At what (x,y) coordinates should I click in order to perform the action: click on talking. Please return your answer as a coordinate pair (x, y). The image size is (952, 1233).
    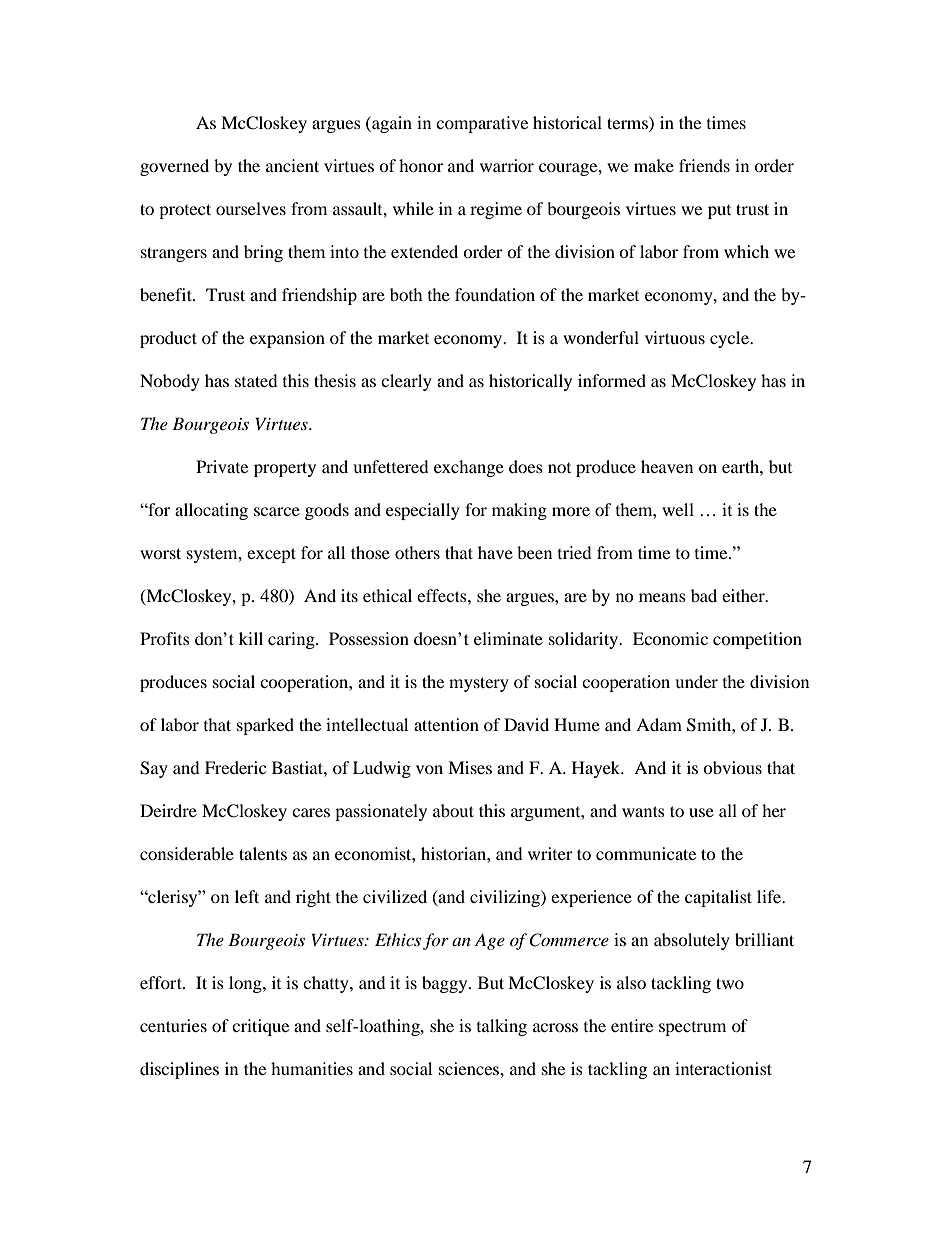
    Looking at the image, I should click on (502, 1027).
